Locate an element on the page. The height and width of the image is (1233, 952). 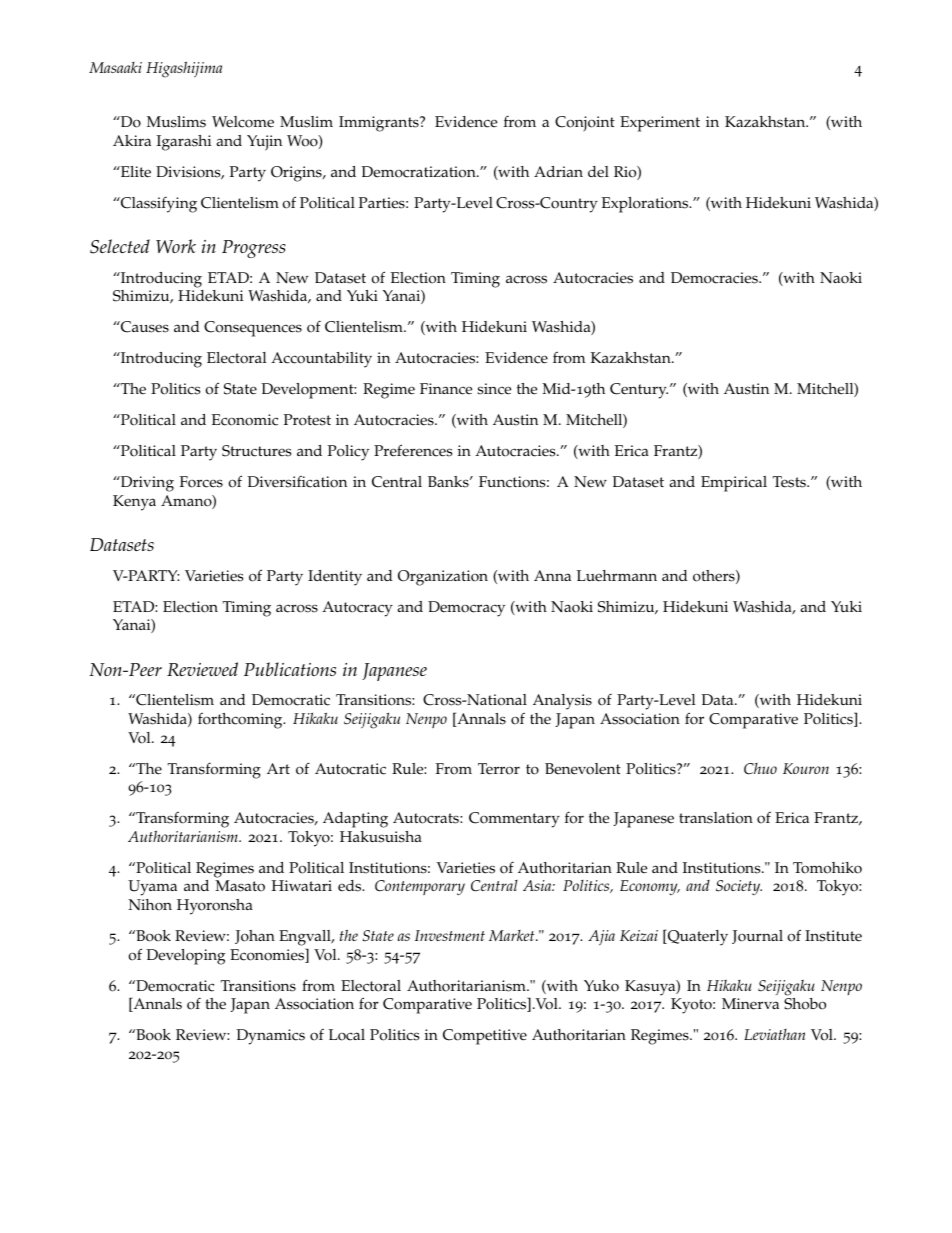
Welcome is located at coordinates (243, 122).
